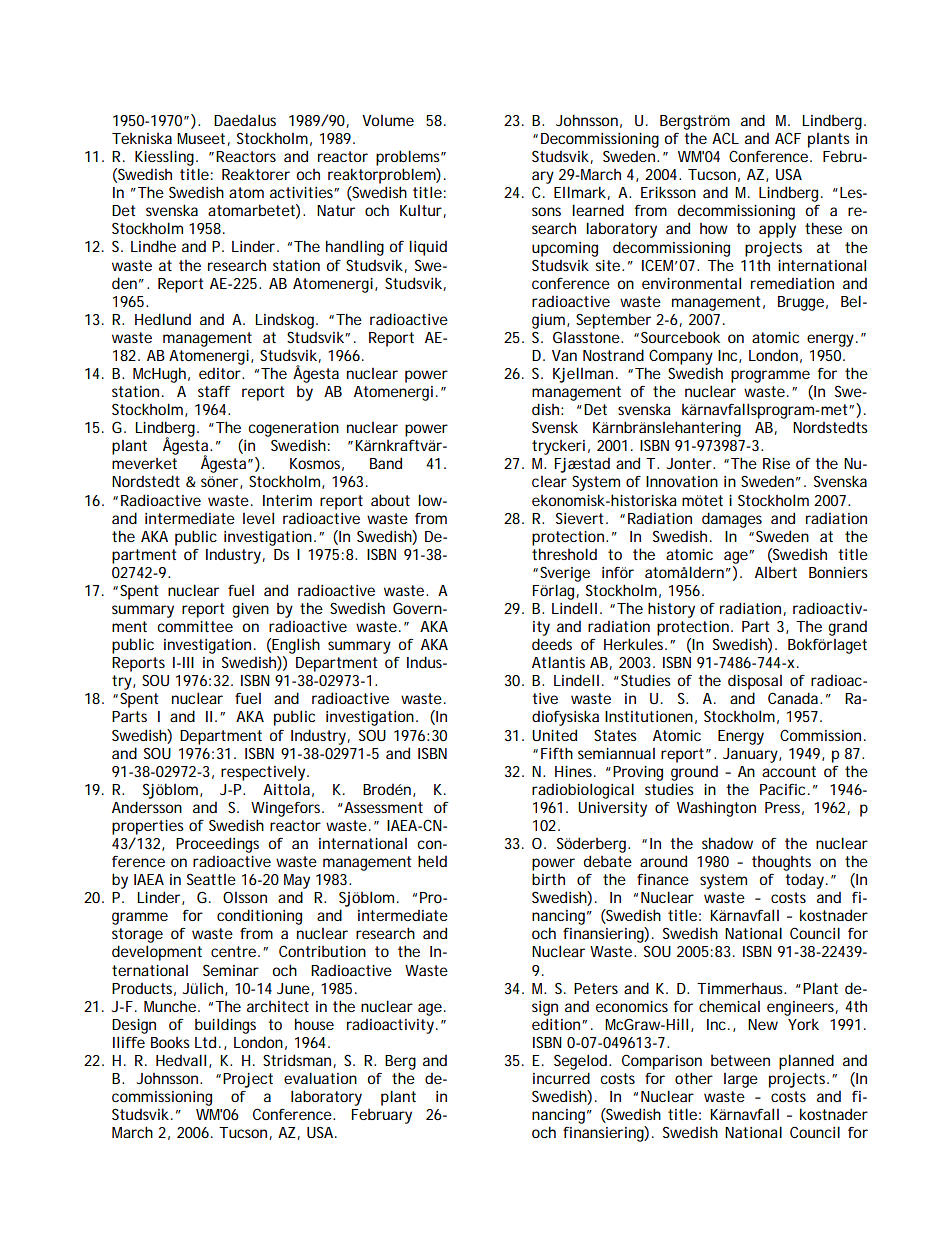  I want to click on Band, so click(386, 463).
